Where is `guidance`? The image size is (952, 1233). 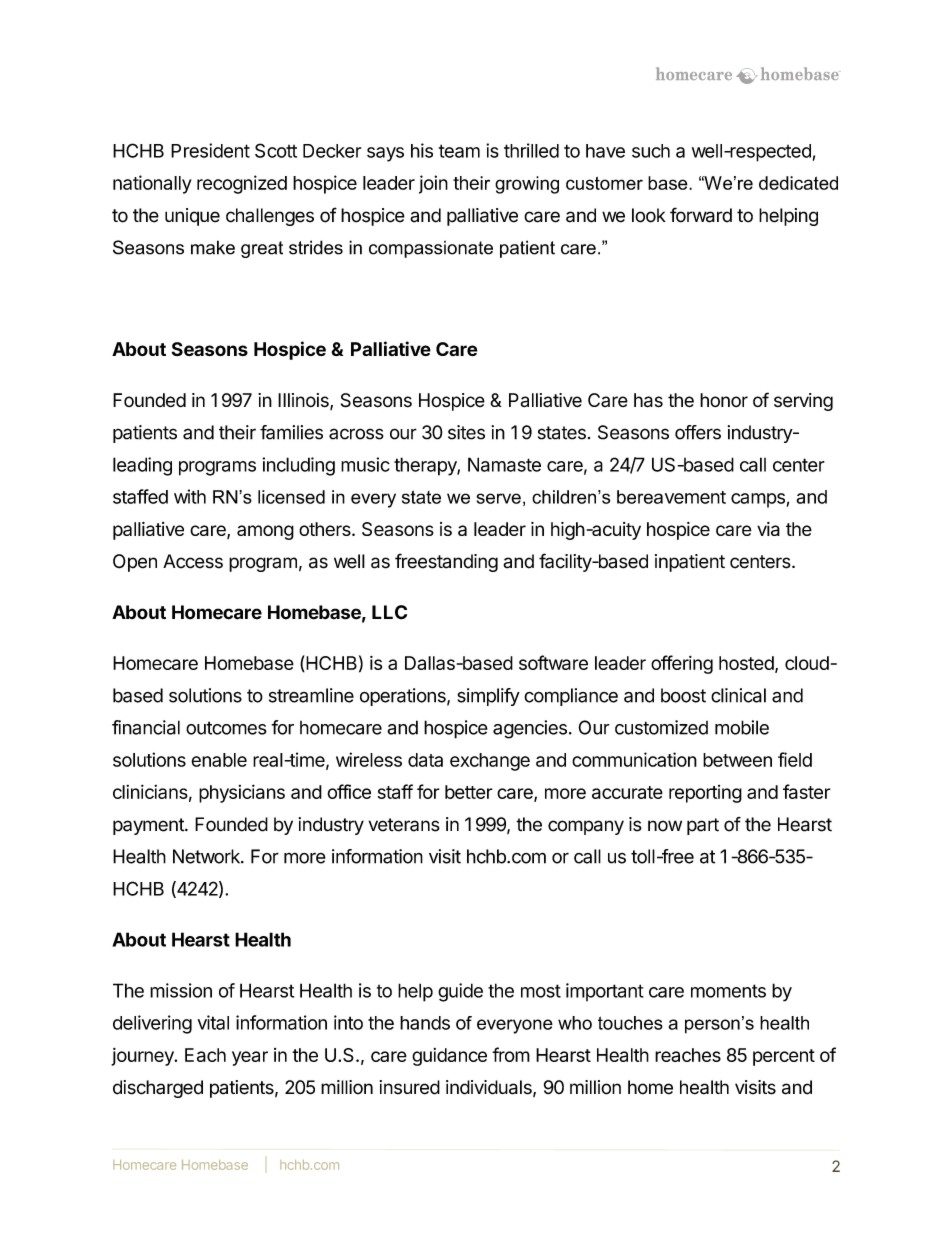 guidance is located at coordinates (449, 1057).
